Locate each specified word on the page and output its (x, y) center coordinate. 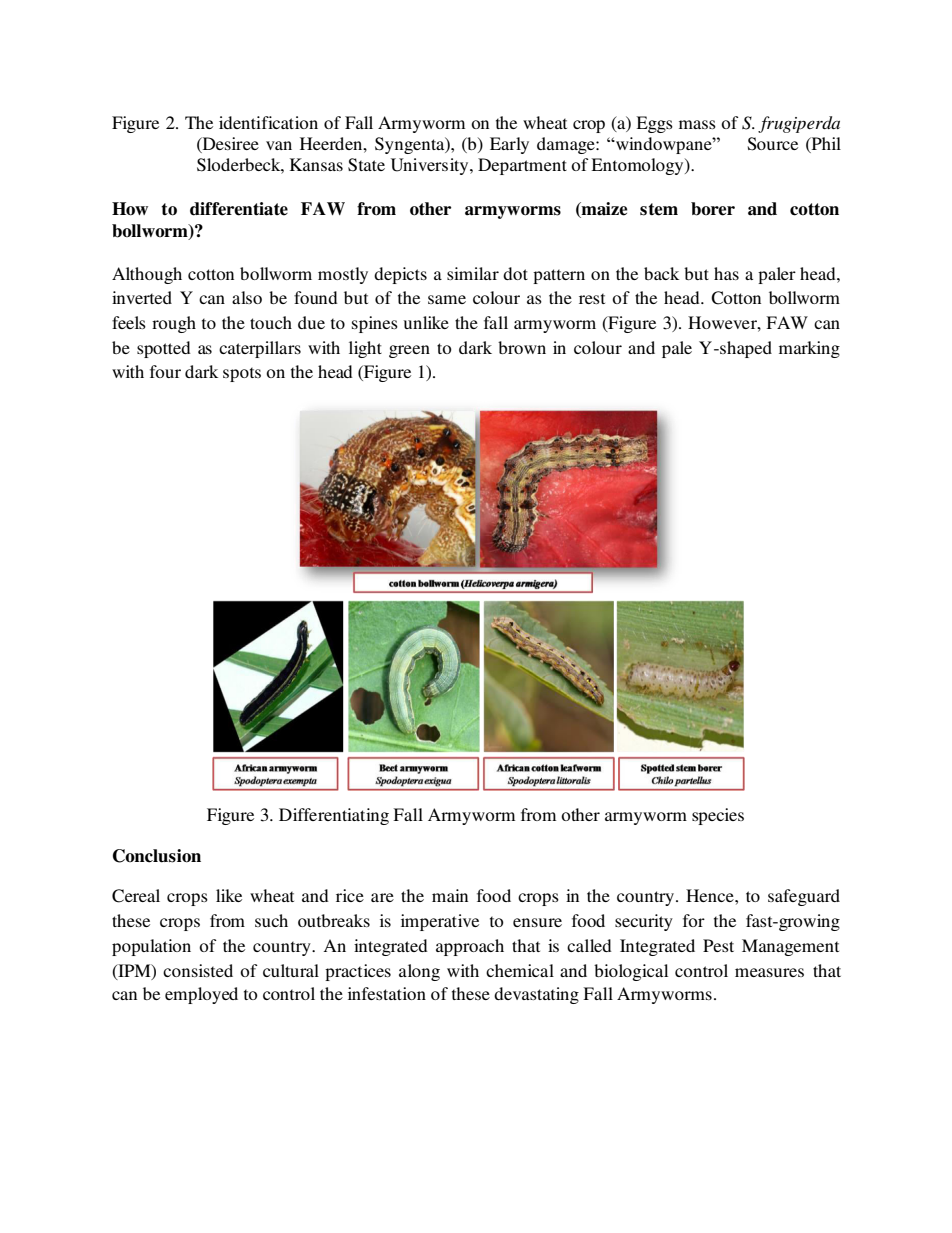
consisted (198, 970)
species (718, 816)
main (450, 895)
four (165, 371)
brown (522, 347)
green (409, 351)
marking (809, 349)
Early (509, 145)
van (279, 145)
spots (242, 374)
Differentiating (334, 816)
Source (773, 144)
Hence (711, 895)
